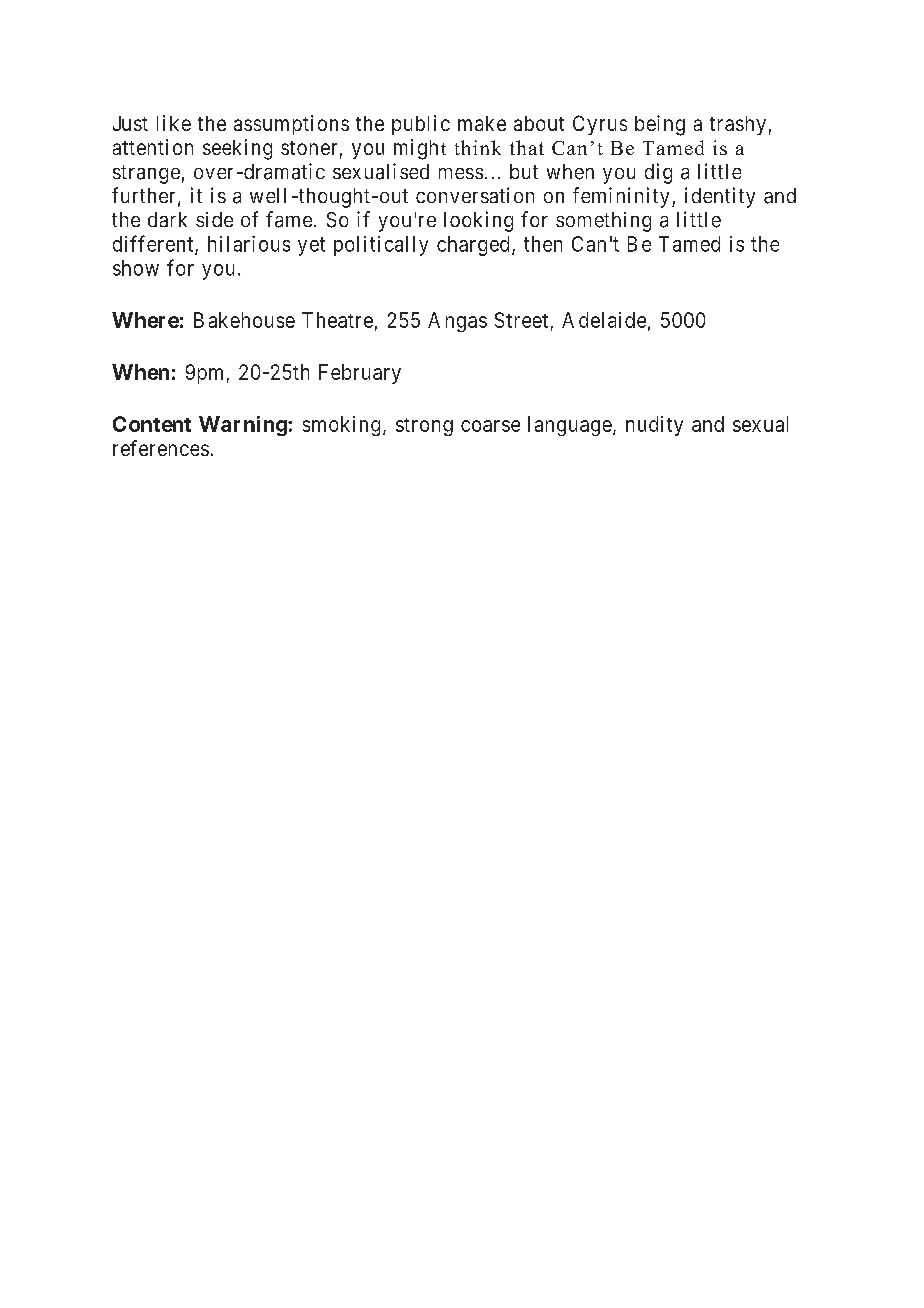  I want to click on nudity, so click(654, 426).
